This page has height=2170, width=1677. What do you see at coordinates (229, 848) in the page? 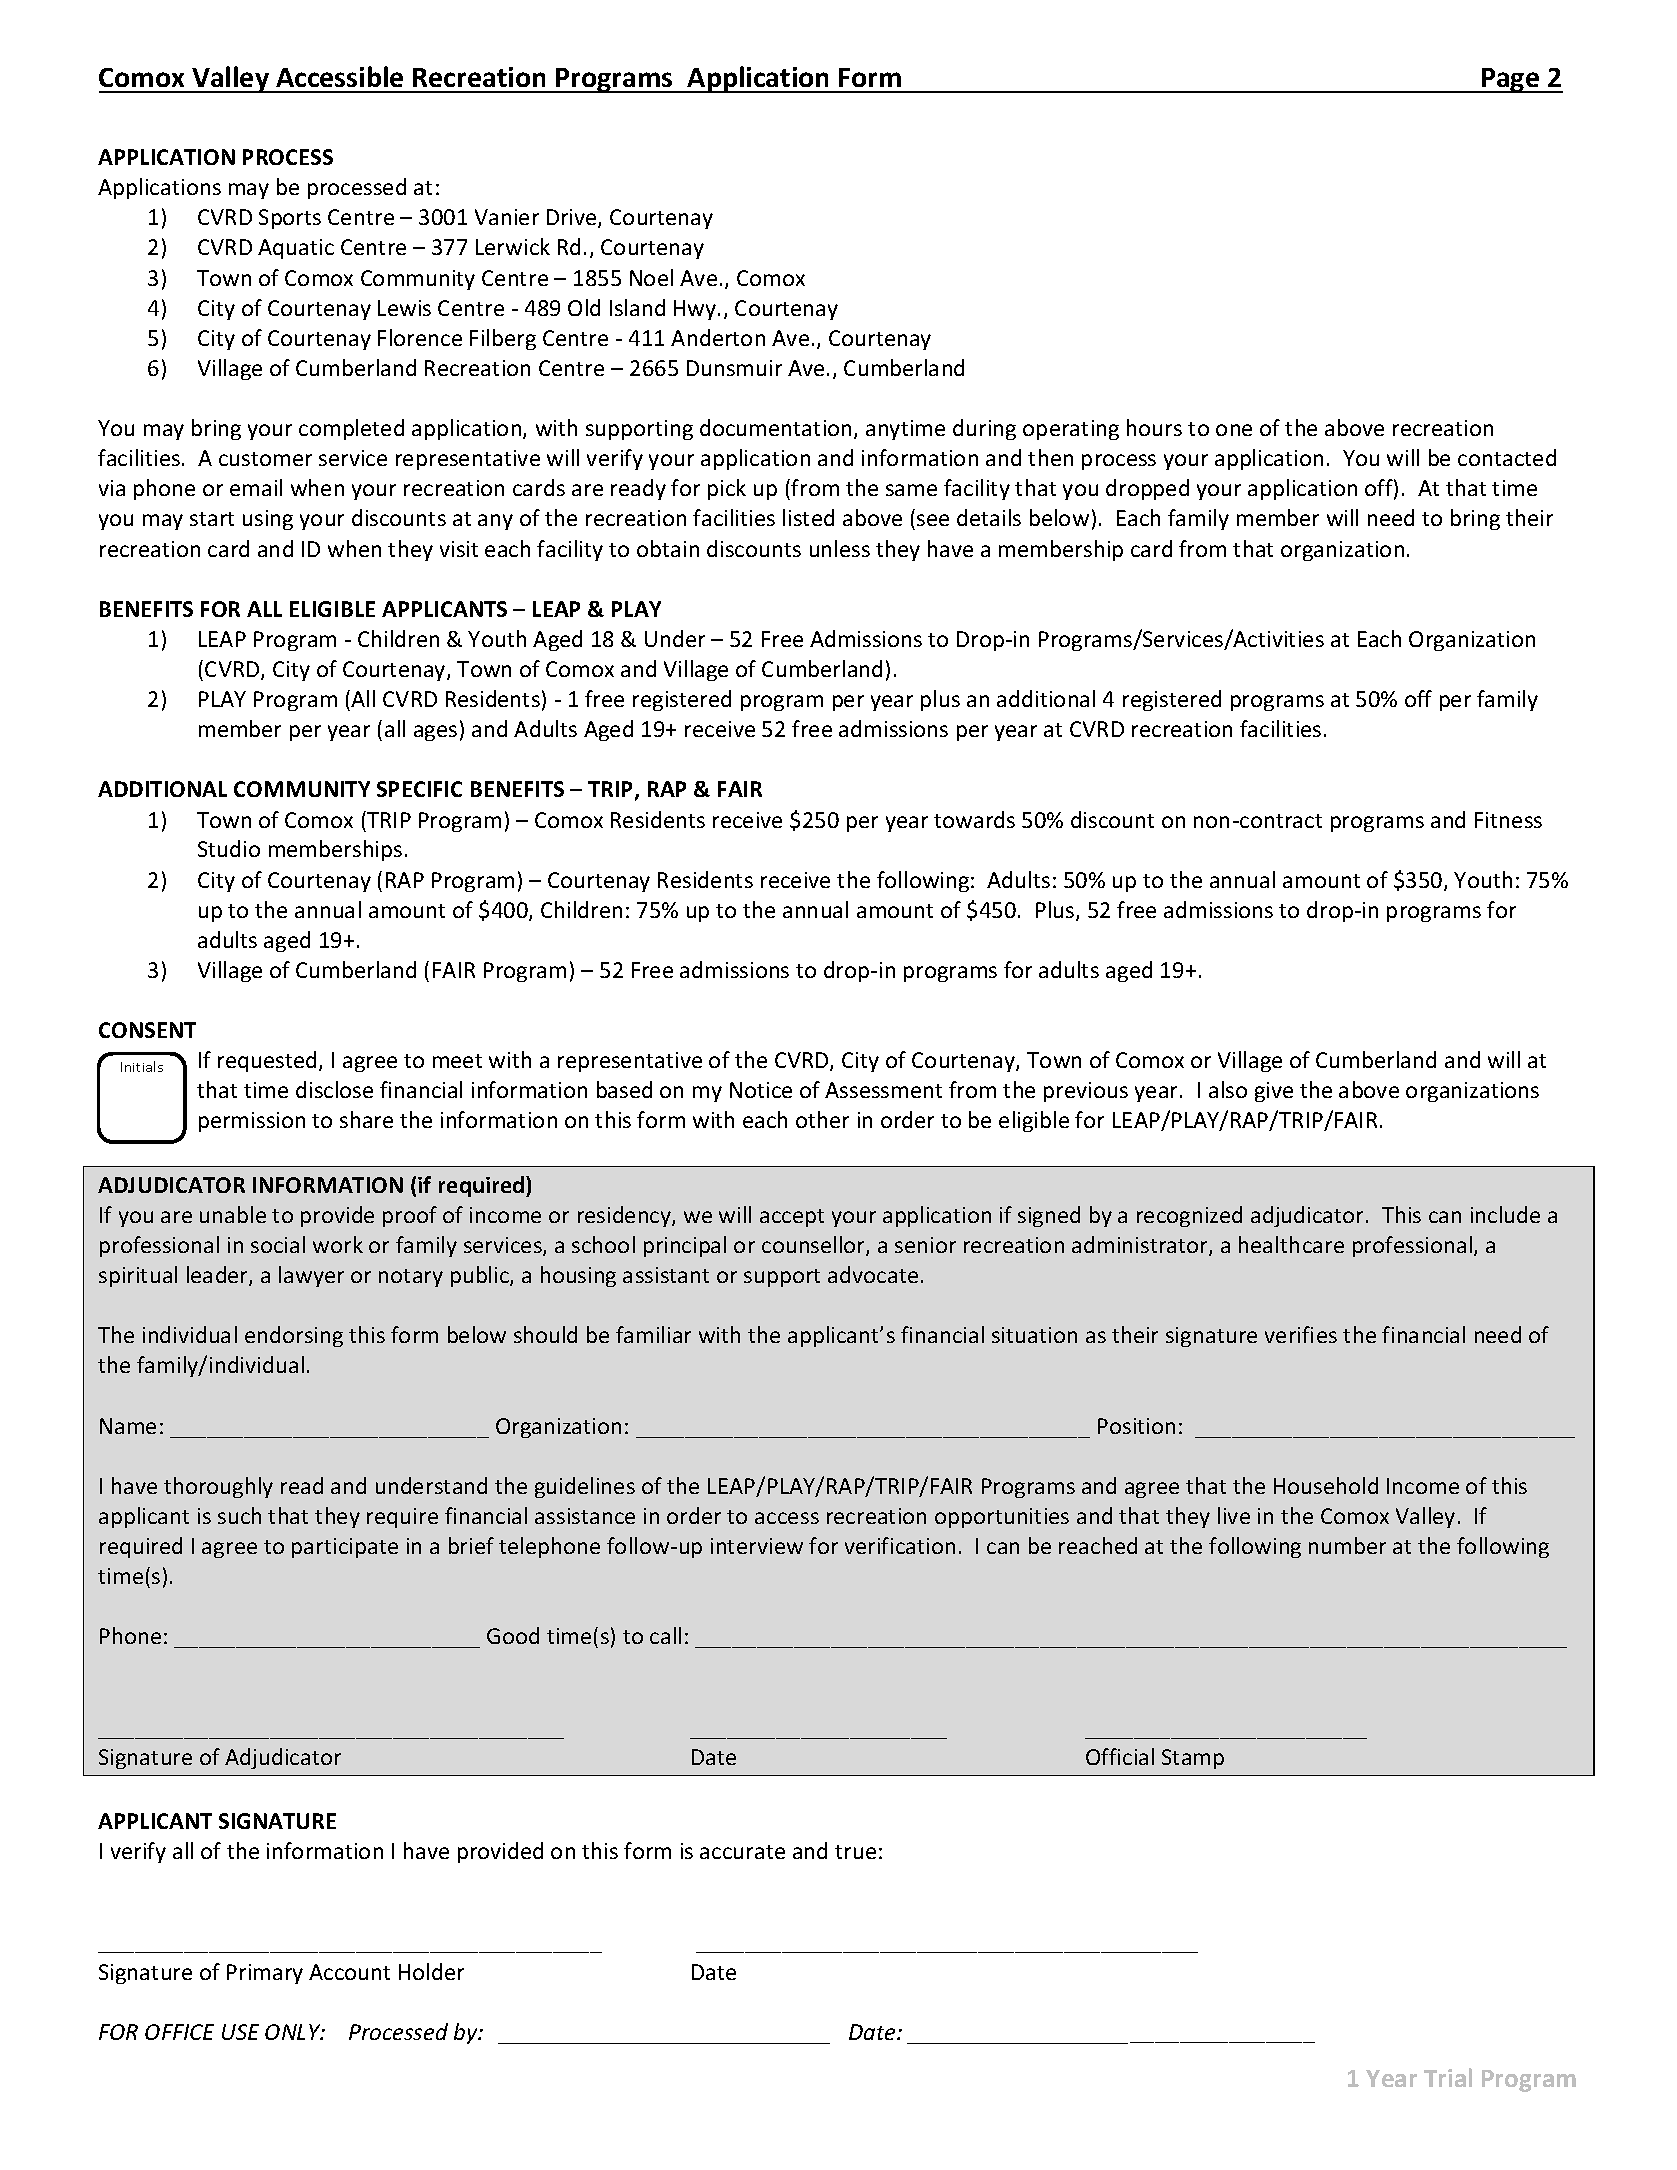
I see `Studio` at bounding box center [229, 848].
